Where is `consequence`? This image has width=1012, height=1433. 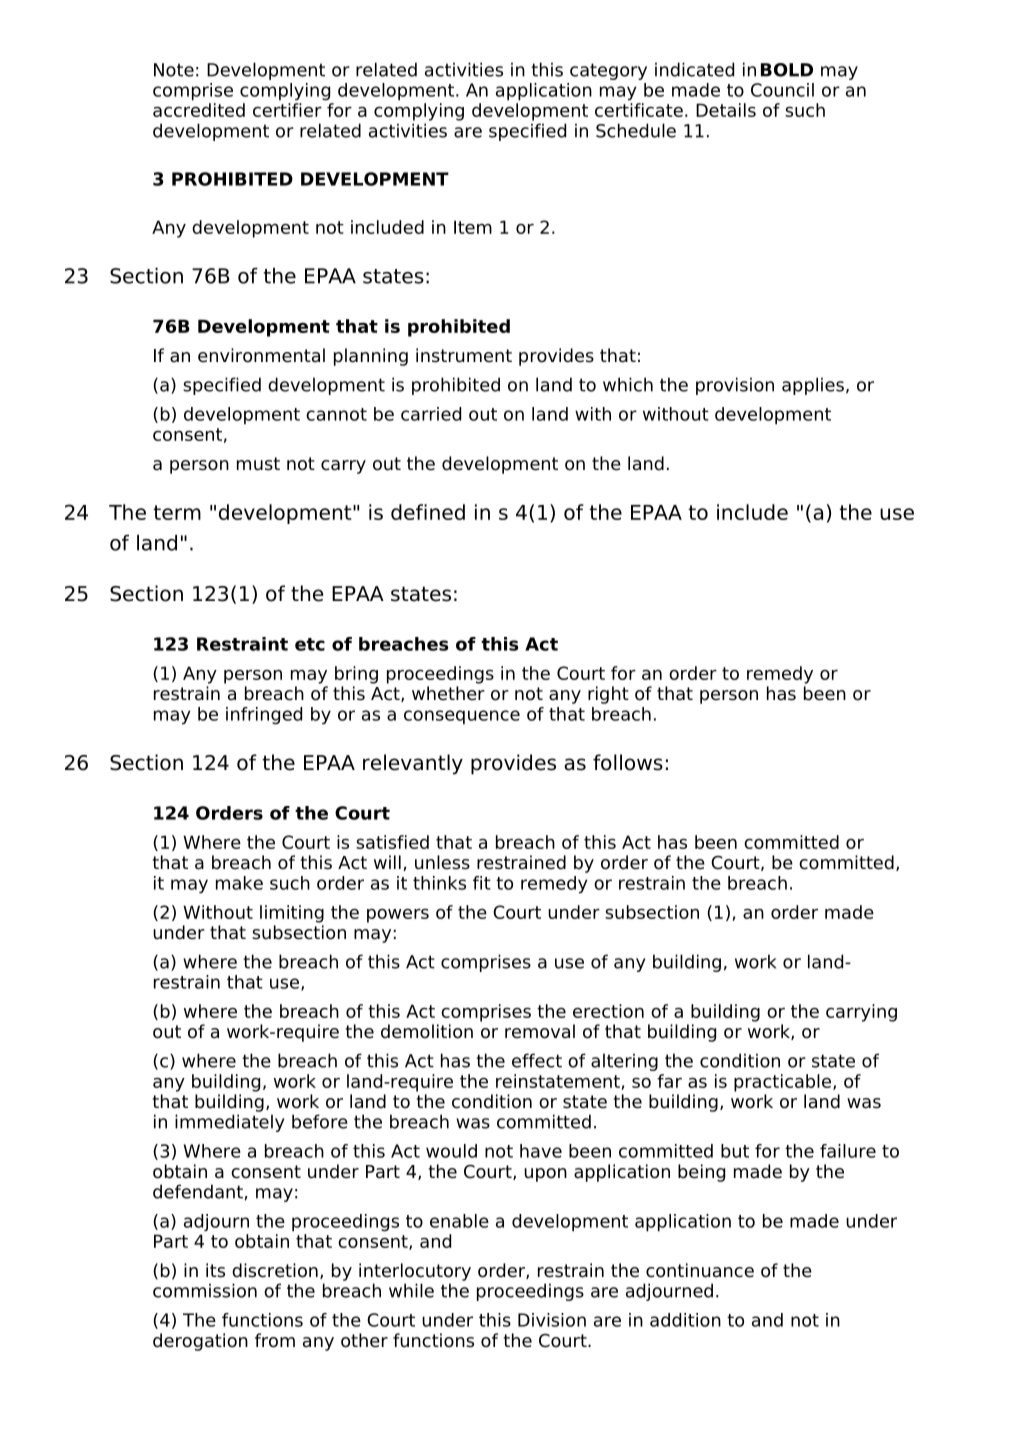 consequence is located at coordinates (462, 717).
